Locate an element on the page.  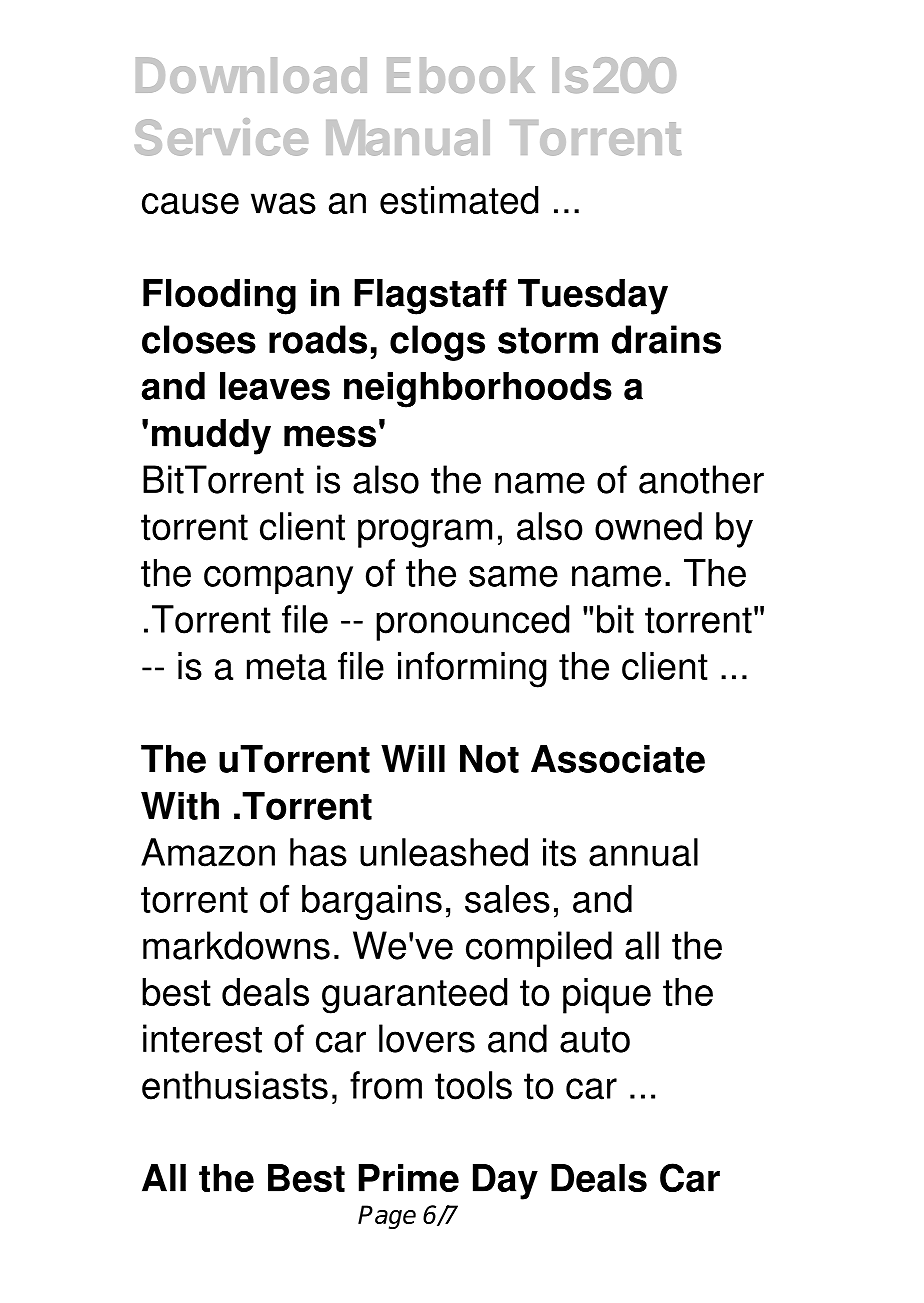
clogs is located at coordinates (437, 343).
